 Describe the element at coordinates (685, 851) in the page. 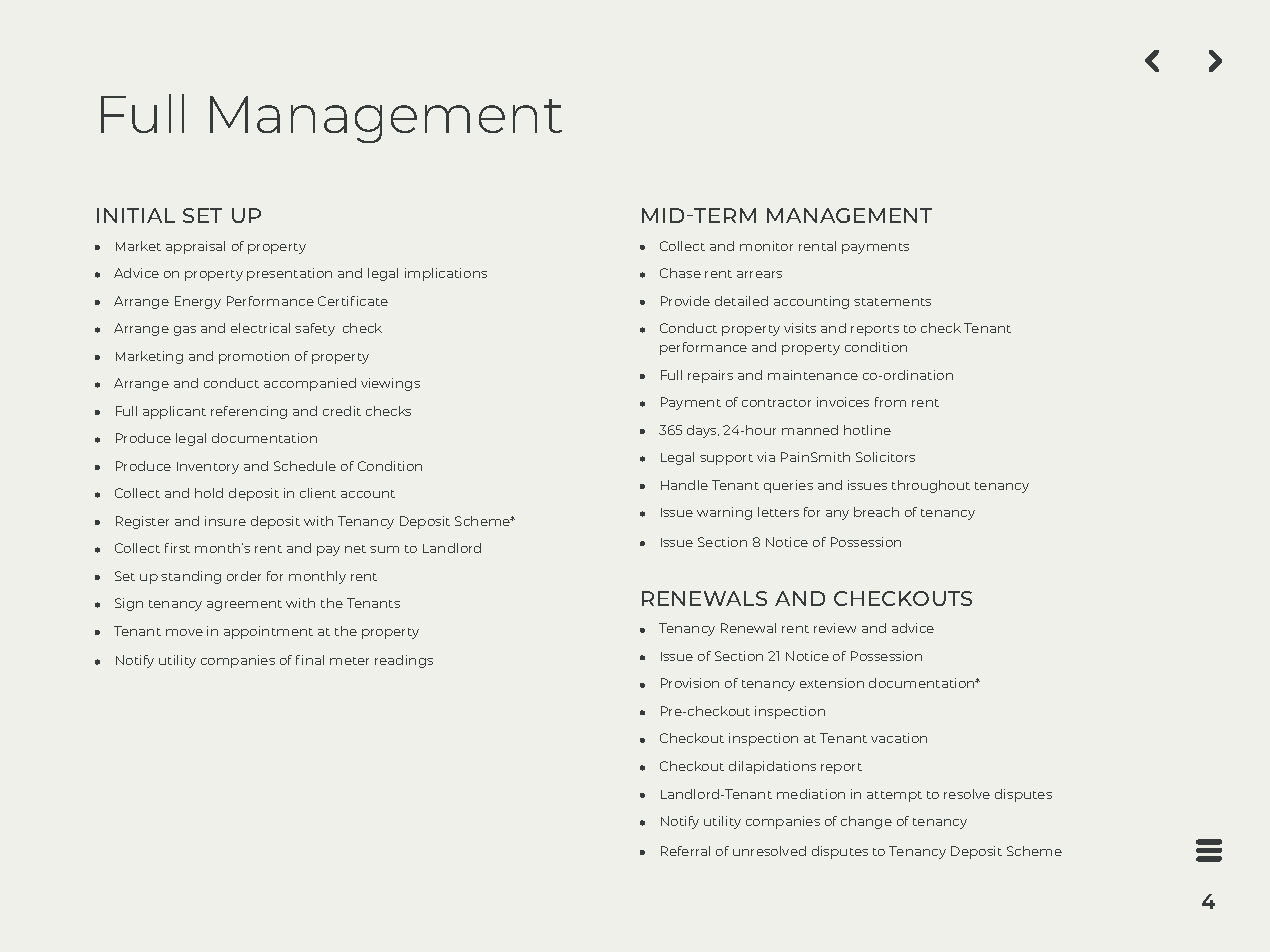

I see `Referral` at that location.
